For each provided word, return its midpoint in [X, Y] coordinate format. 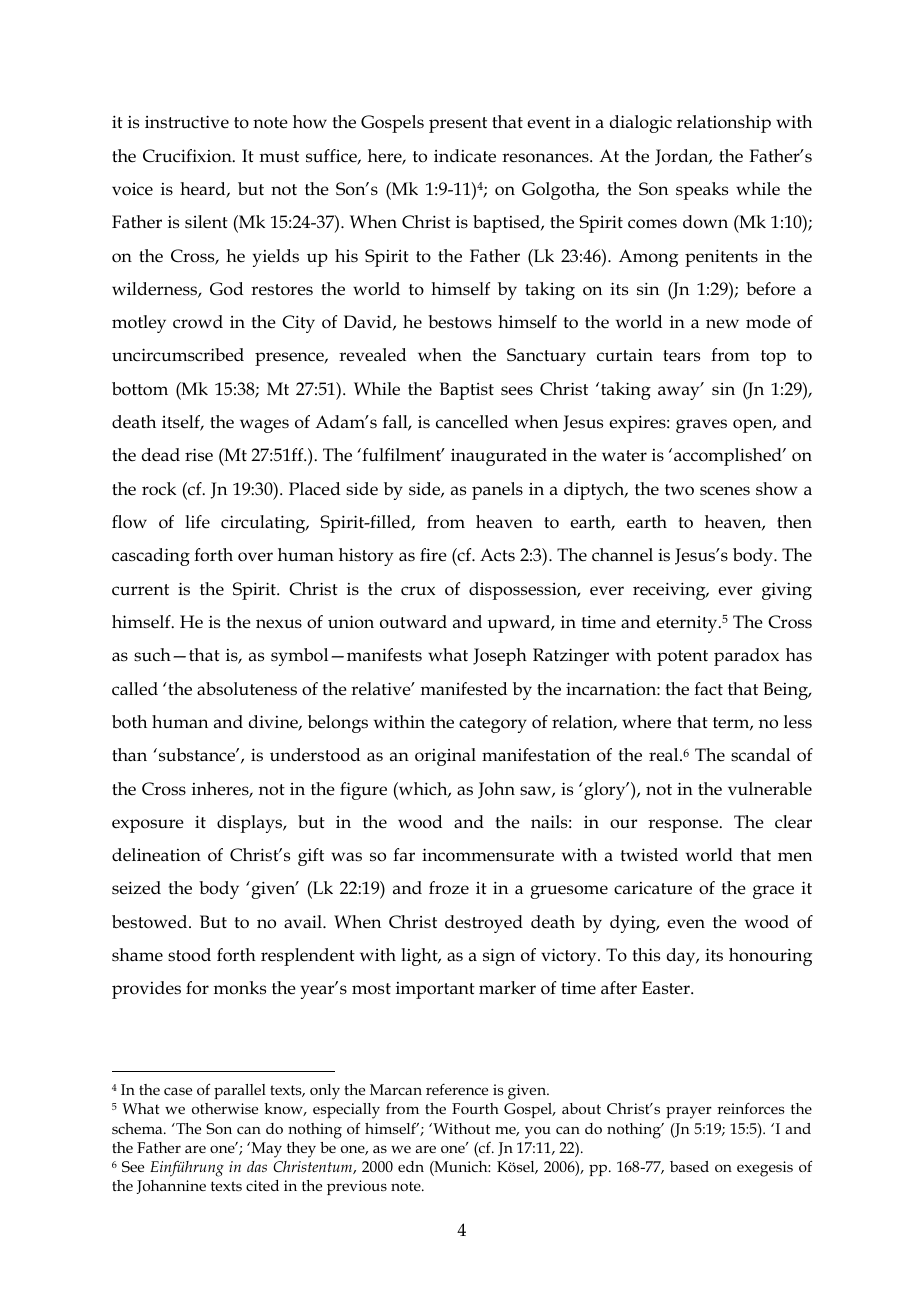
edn [411, 1166]
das [257, 1166]
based [689, 1166]
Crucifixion [188, 156]
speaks [702, 191]
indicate [465, 156]
